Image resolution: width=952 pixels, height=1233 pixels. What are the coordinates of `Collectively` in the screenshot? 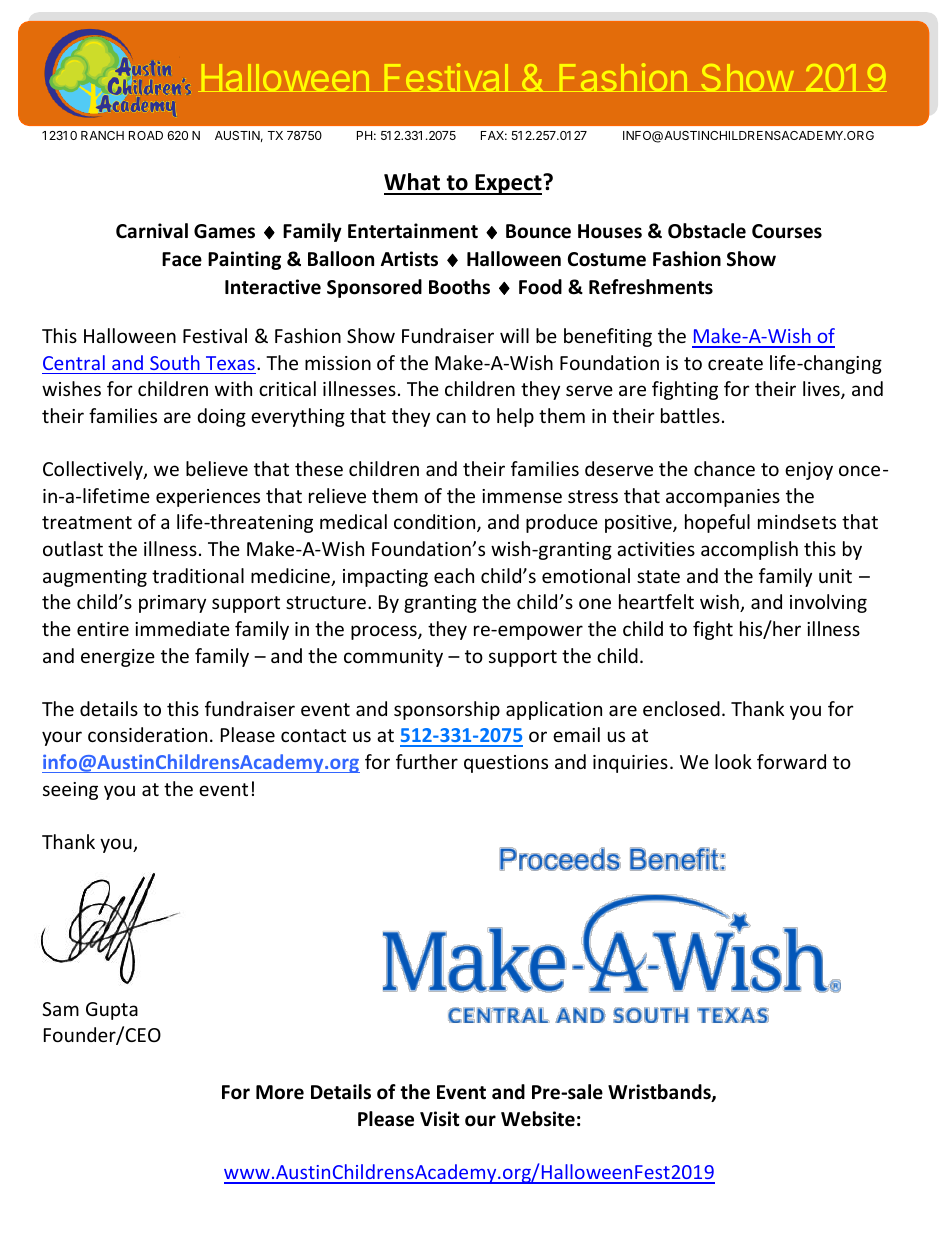 It's located at (94, 470).
